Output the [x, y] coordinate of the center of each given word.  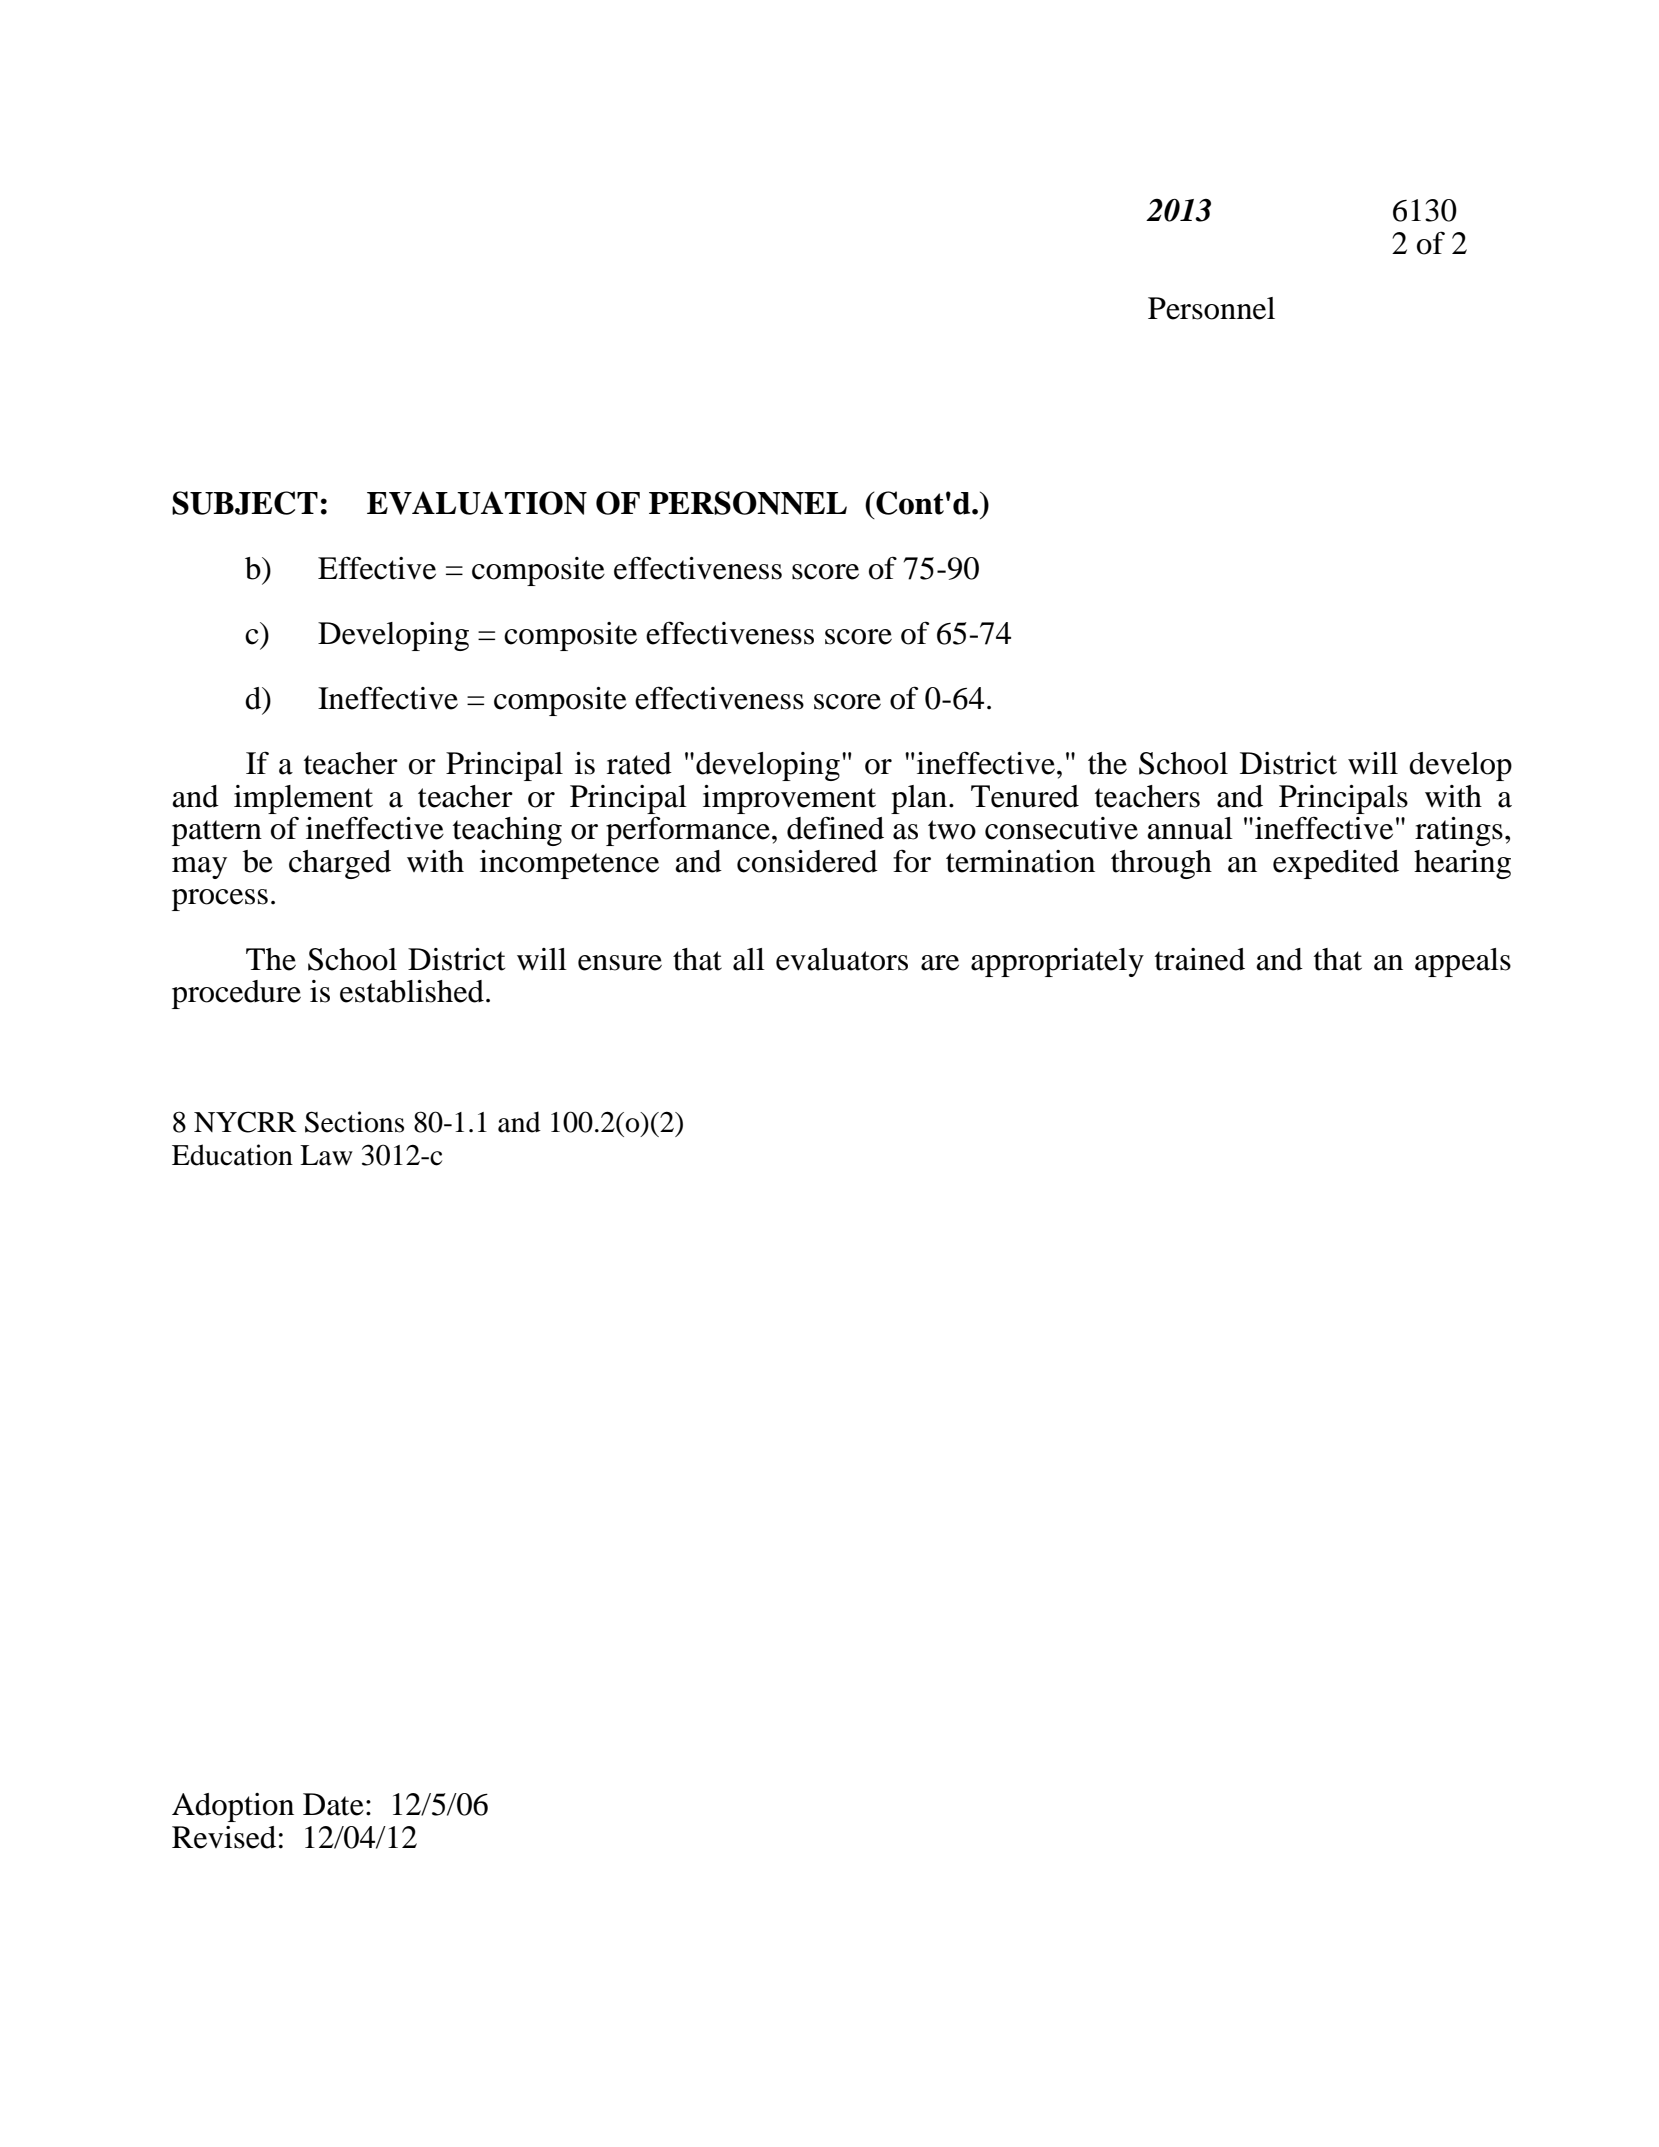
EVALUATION [477, 503]
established [412, 991]
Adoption [233, 1807]
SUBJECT [245, 503]
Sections [354, 1122]
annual [1190, 828]
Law [326, 1155]
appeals [1463, 962]
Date [333, 1804]
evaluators [842, 959]
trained [1200, 959]
